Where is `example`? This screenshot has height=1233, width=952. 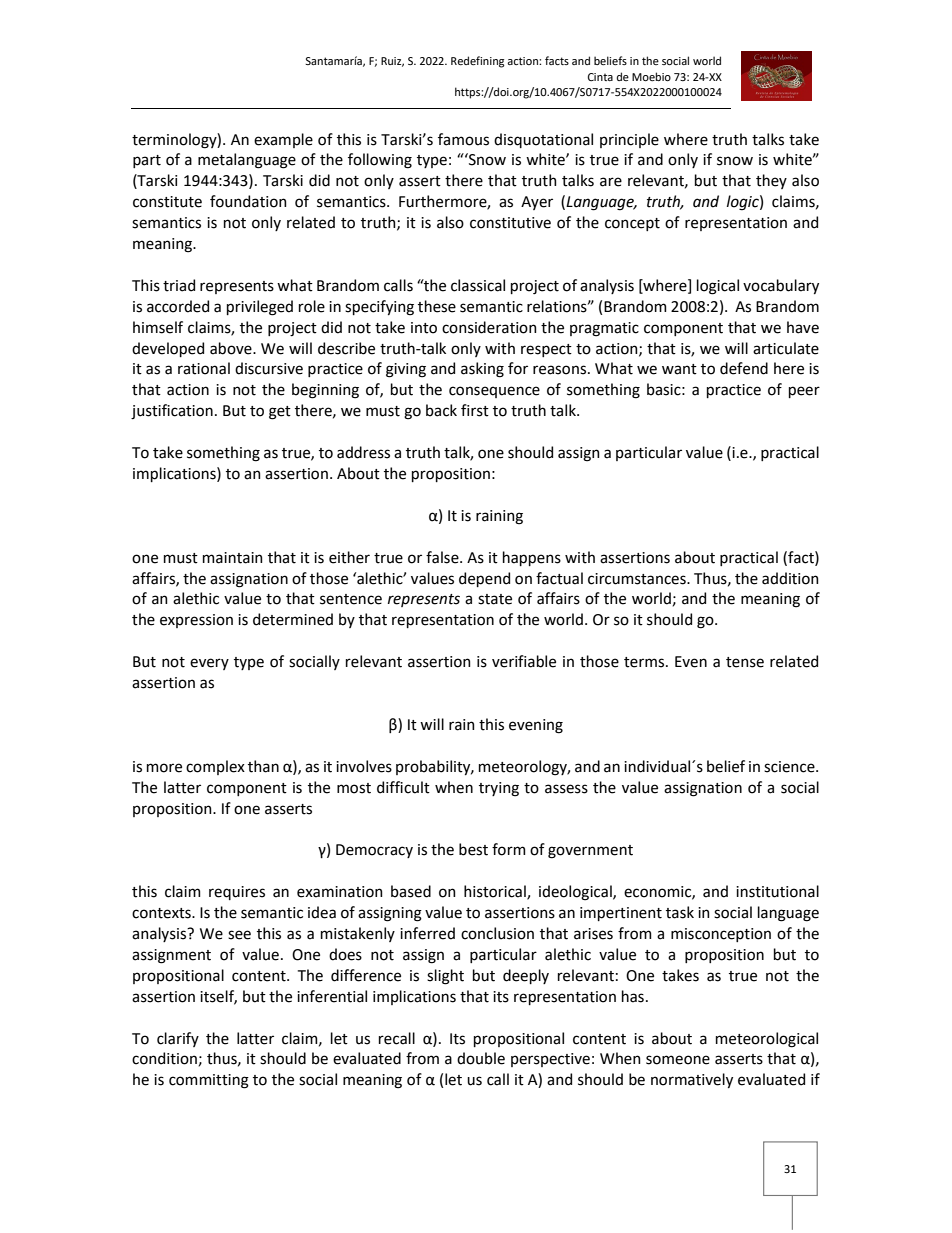 example is located at coordinates (283, 140).
